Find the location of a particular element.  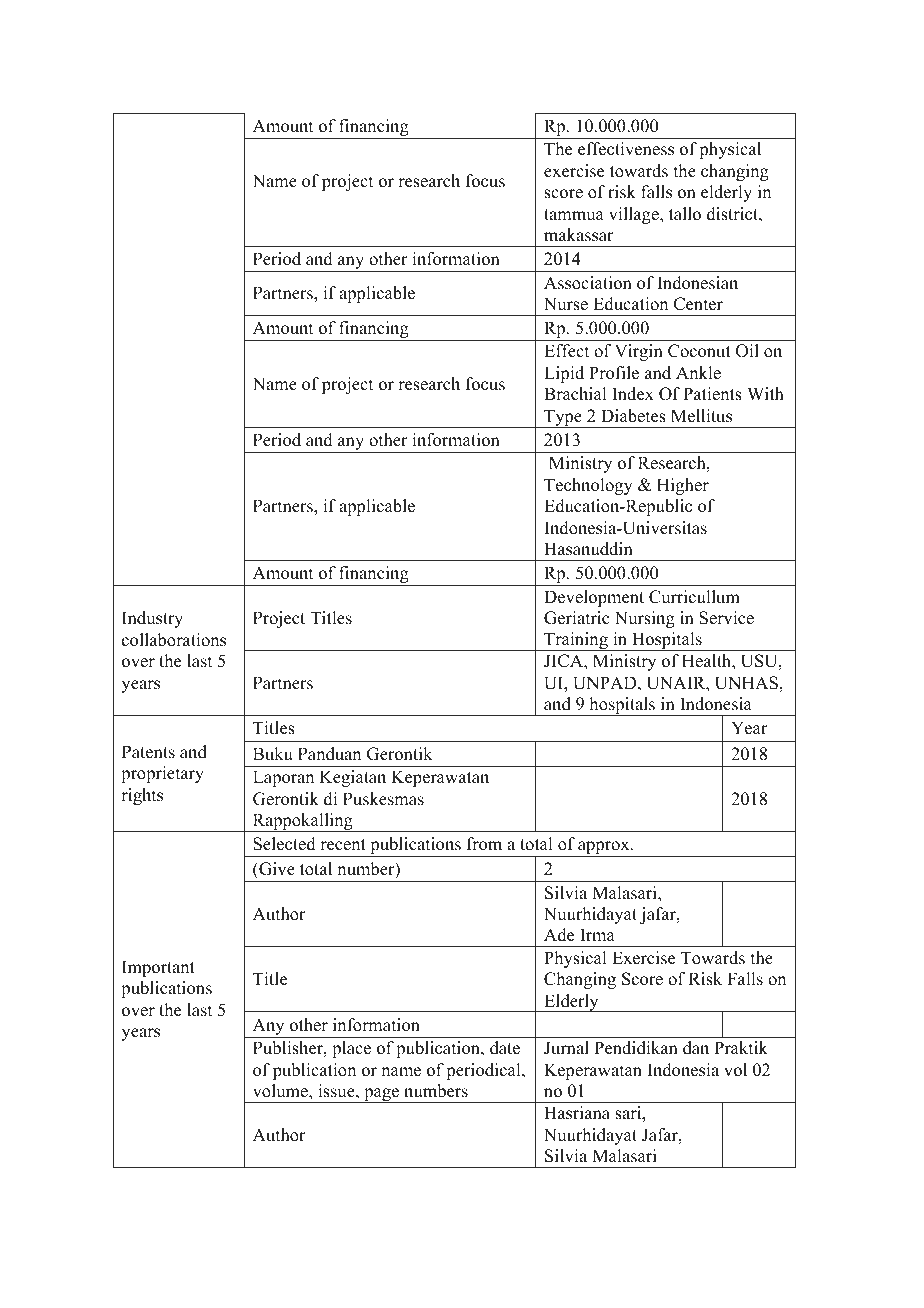

date is located at coordinates (505, 1048).
